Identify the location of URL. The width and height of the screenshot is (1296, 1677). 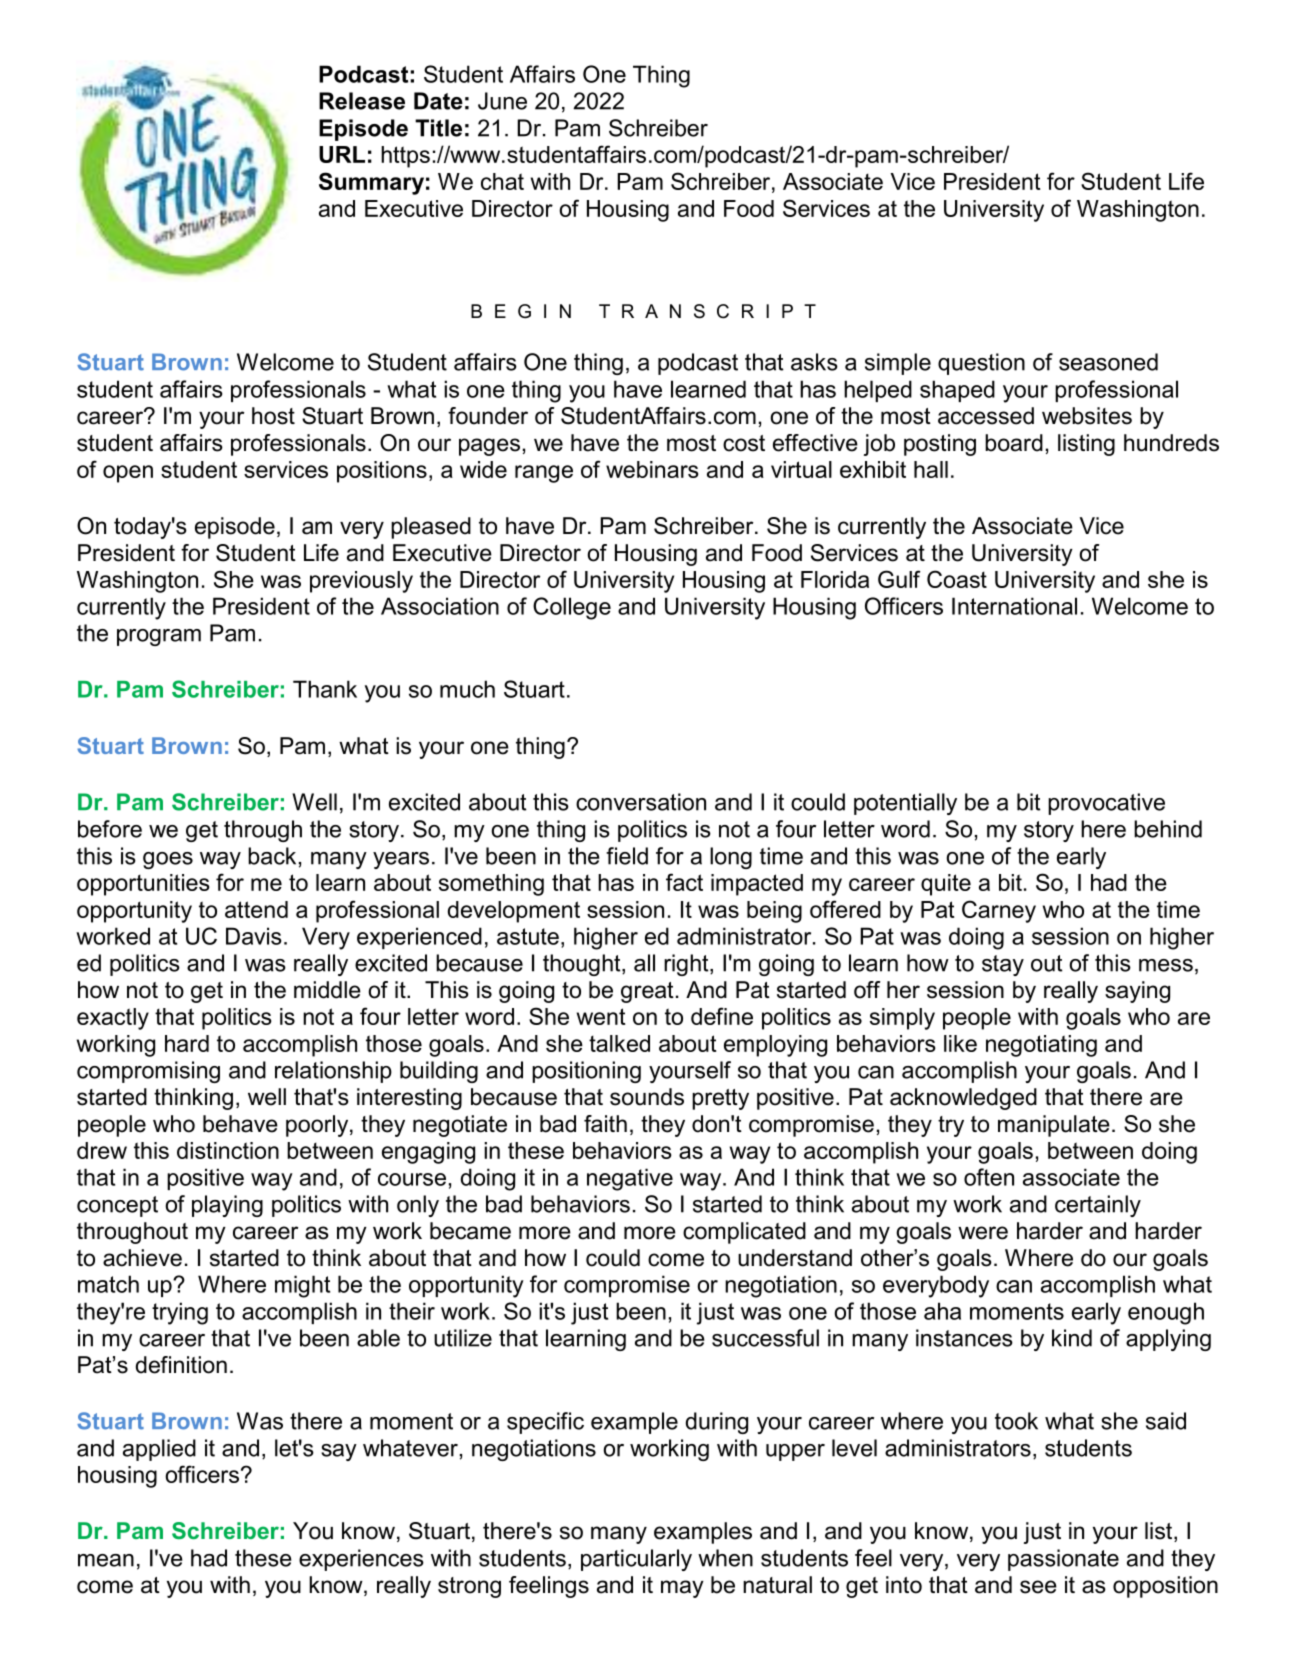
(342, 154).
